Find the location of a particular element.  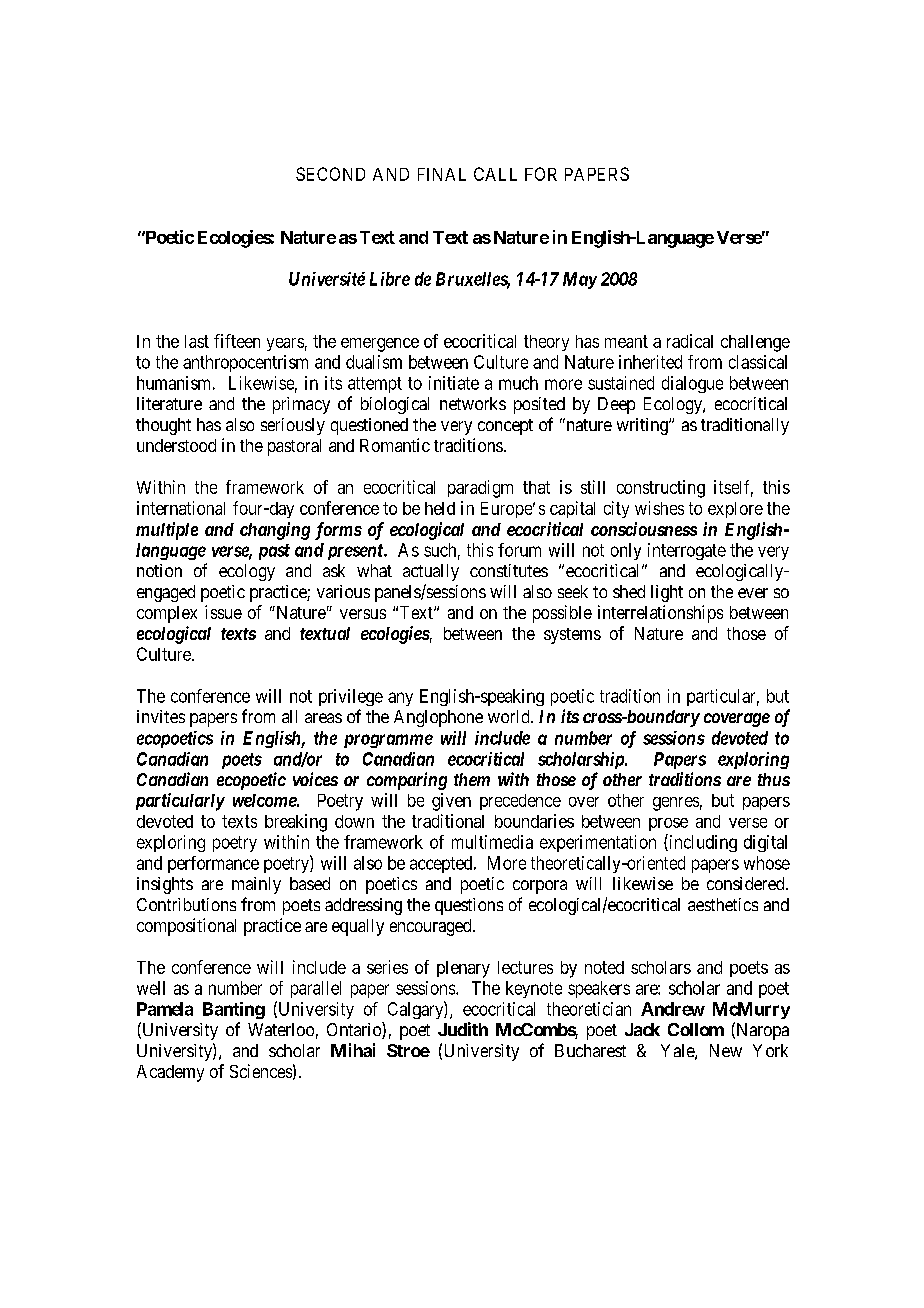

New is located at coordinates (726, 1050).
